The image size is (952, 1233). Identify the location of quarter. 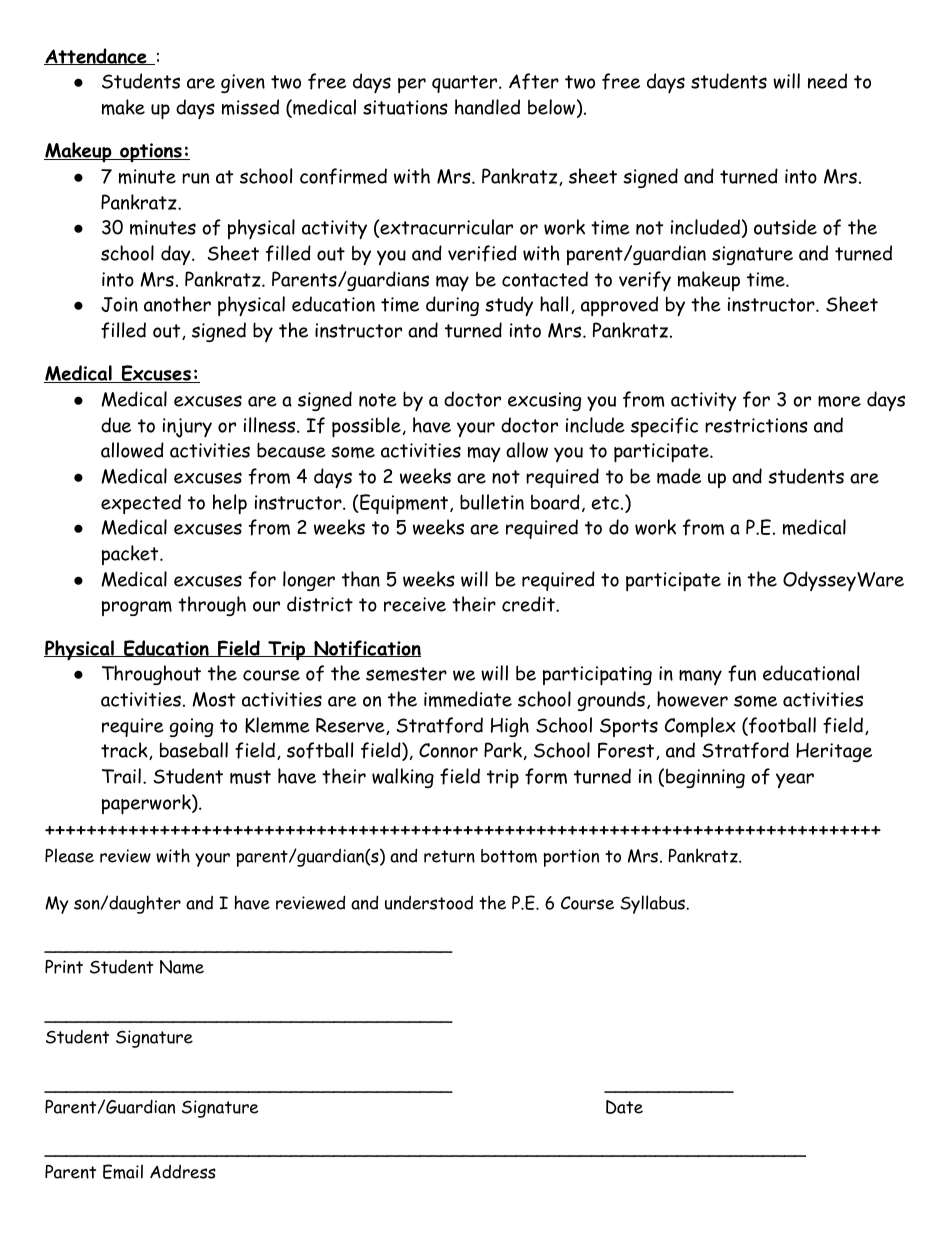
(464, 84).
